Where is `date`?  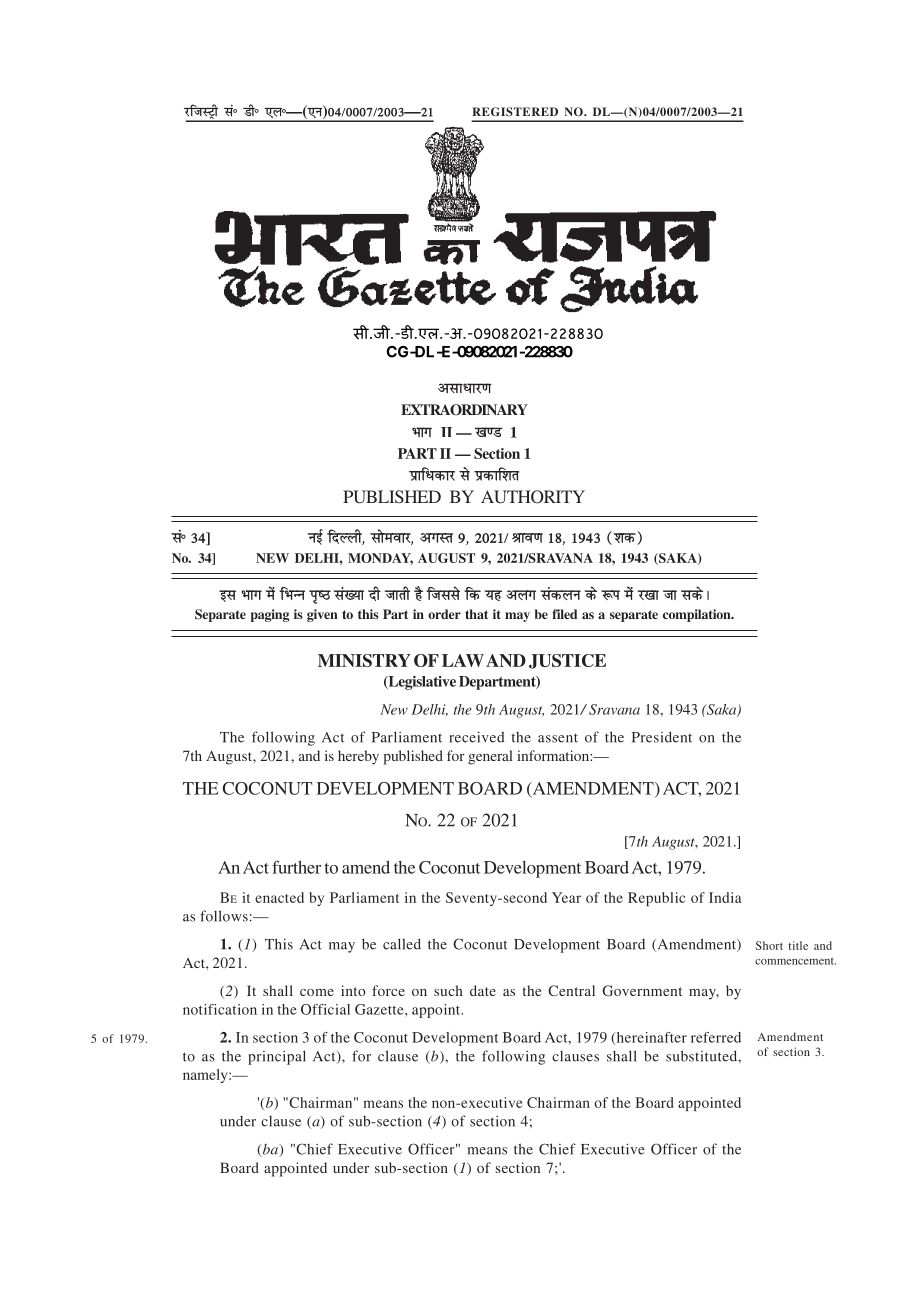
date is located at coordinates (483, 990).
